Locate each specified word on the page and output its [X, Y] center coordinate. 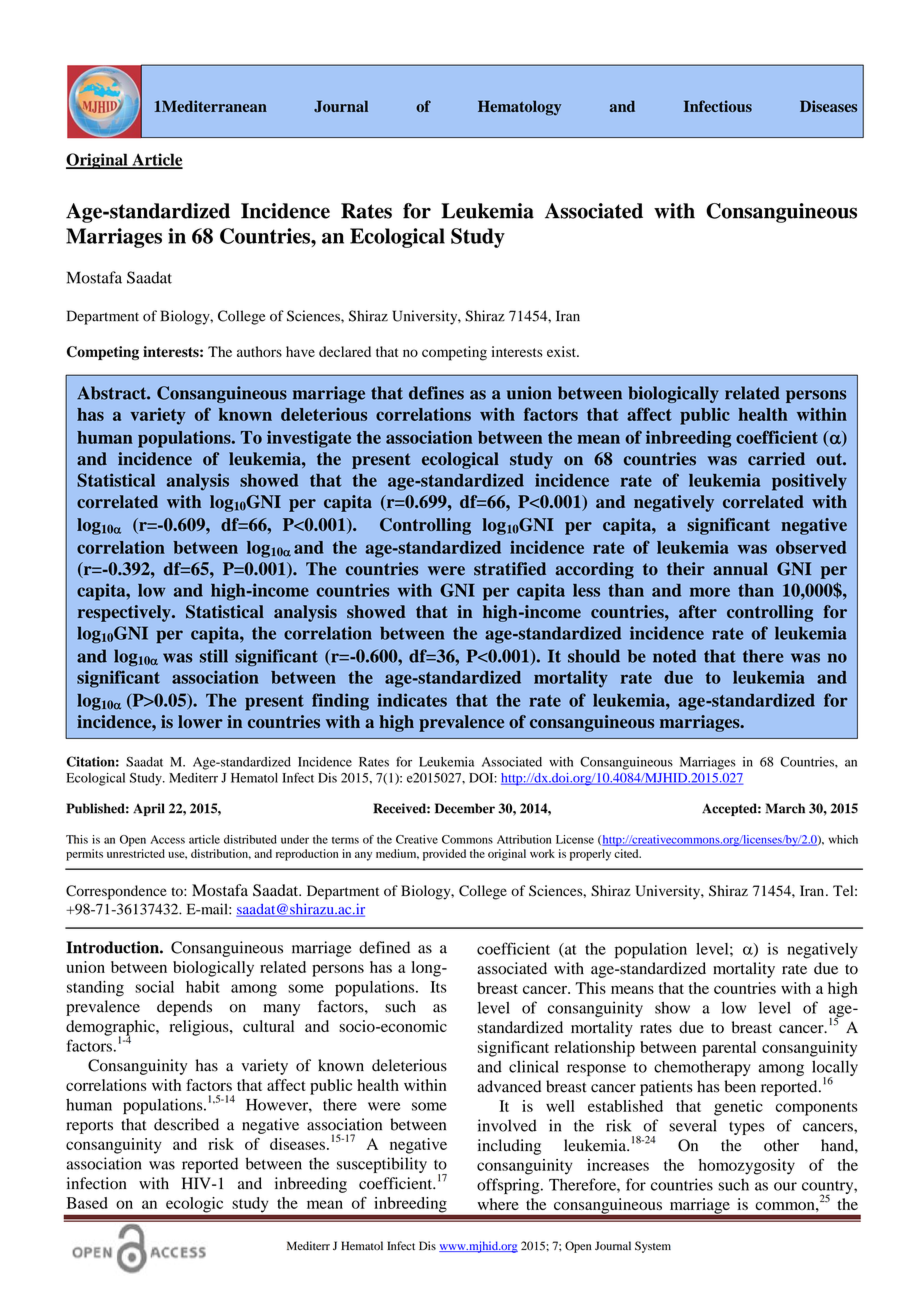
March [785, 808]
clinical [534, 1066]
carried [776, 459]
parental [729, 1049]
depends [184, 1008]
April [149, 809]
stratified [510, 569]
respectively [125, 613]
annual [740, 569]
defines [436, 393]
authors [259, 351]
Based [87, 1203]
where [498, 1204]
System [653, 1247]
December [465, 808]
